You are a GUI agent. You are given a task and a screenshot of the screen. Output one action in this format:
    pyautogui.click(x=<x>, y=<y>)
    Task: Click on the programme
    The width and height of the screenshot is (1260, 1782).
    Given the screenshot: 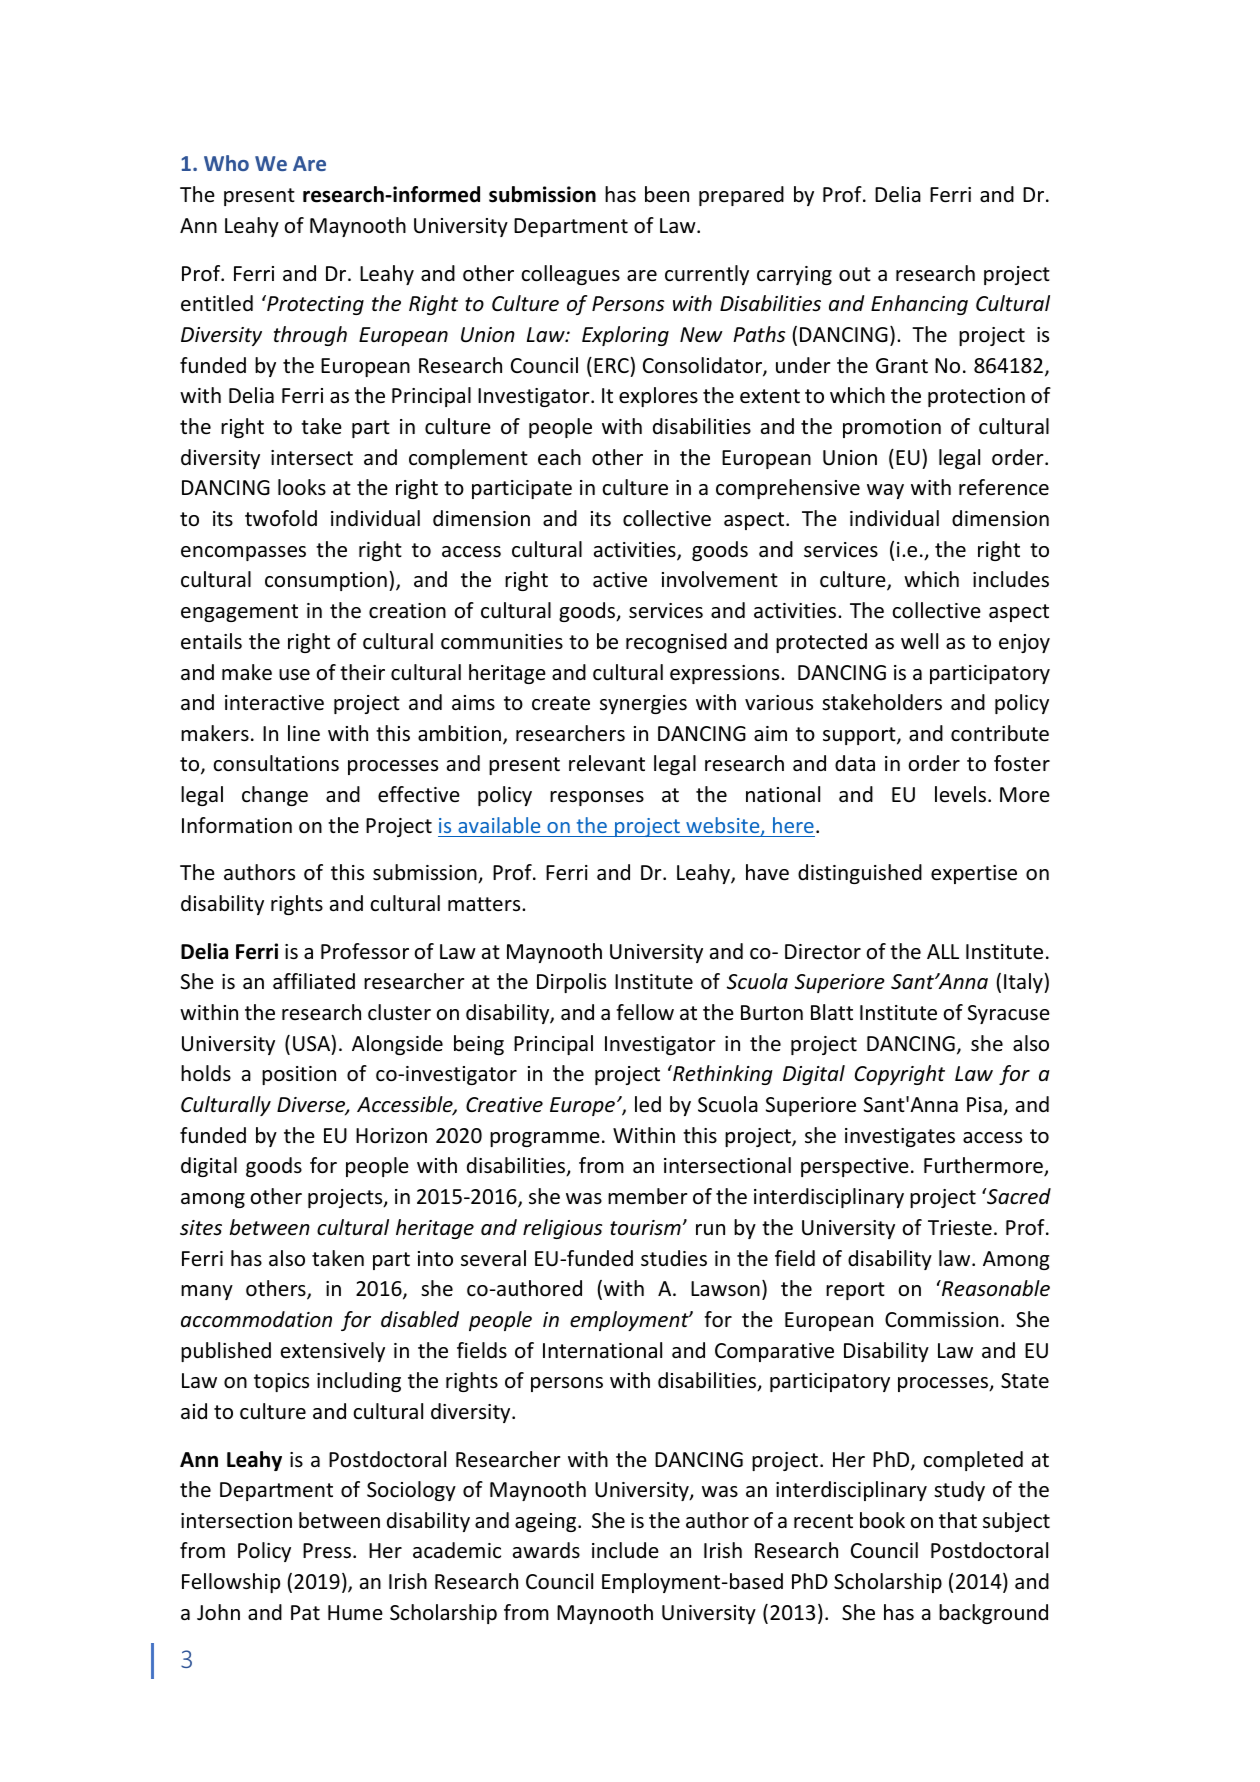 What is the action you would take?
    pyautogui.click(x=545, y=1139)
